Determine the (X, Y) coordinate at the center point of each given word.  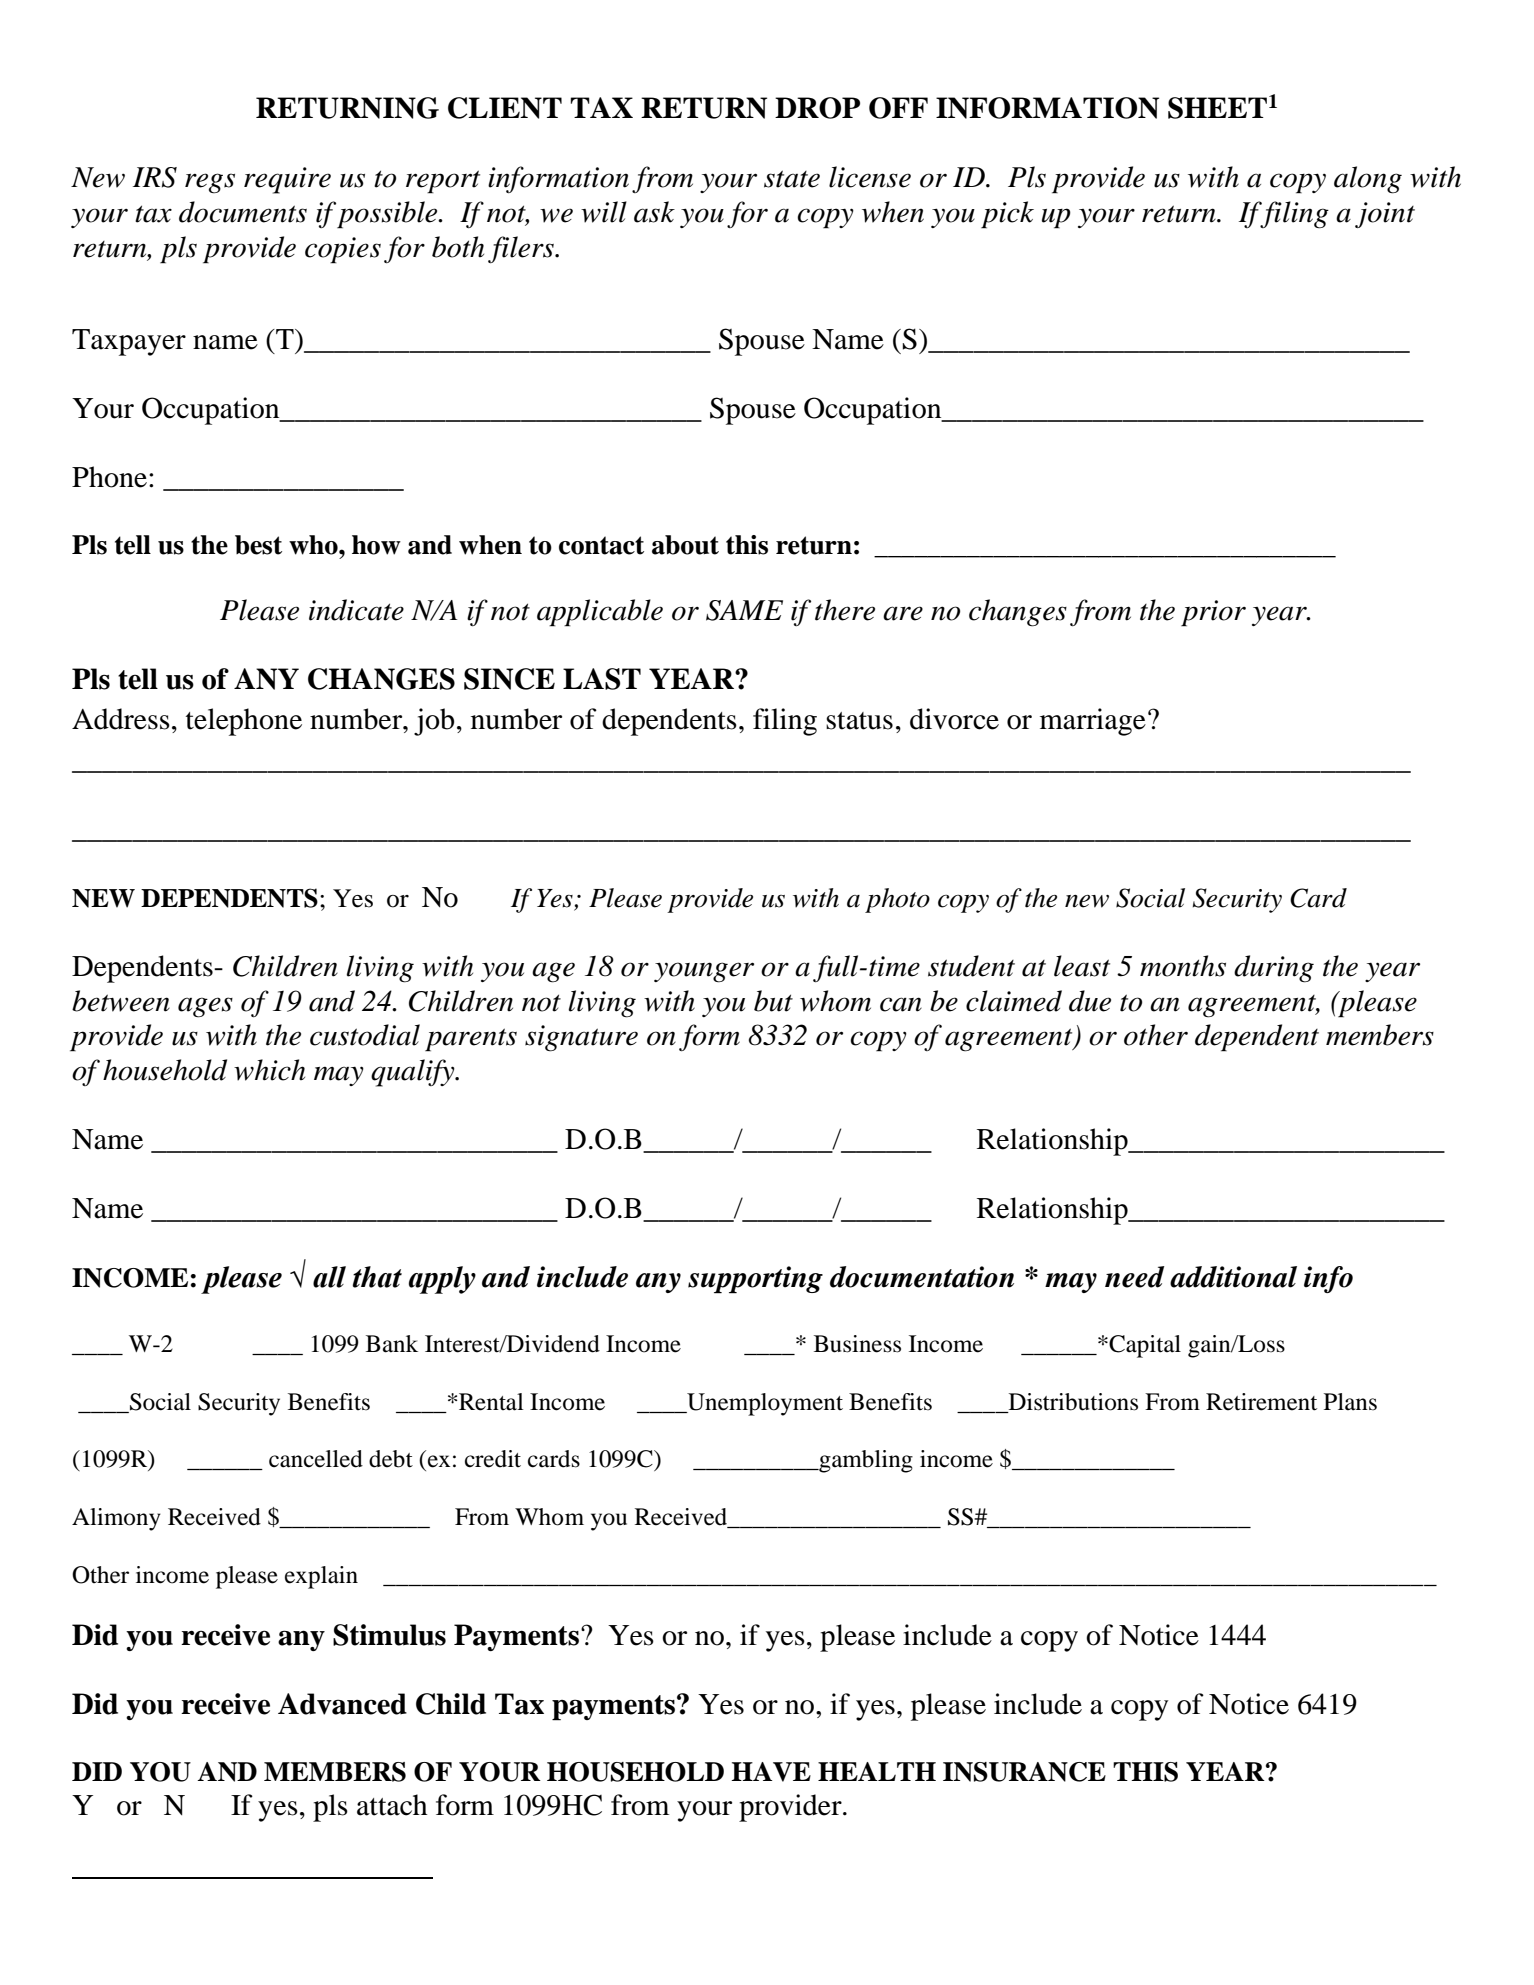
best (258, 545)
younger (704, 972)
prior (1213, 613)
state (792, 179)
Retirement (1261, 1402)
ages (205, 1007)
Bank (392, 1344)
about (685, 545)
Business (857, 1344)
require (287, 180)
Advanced (342, 1704)
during (1274, 969)
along (1368, 180)
